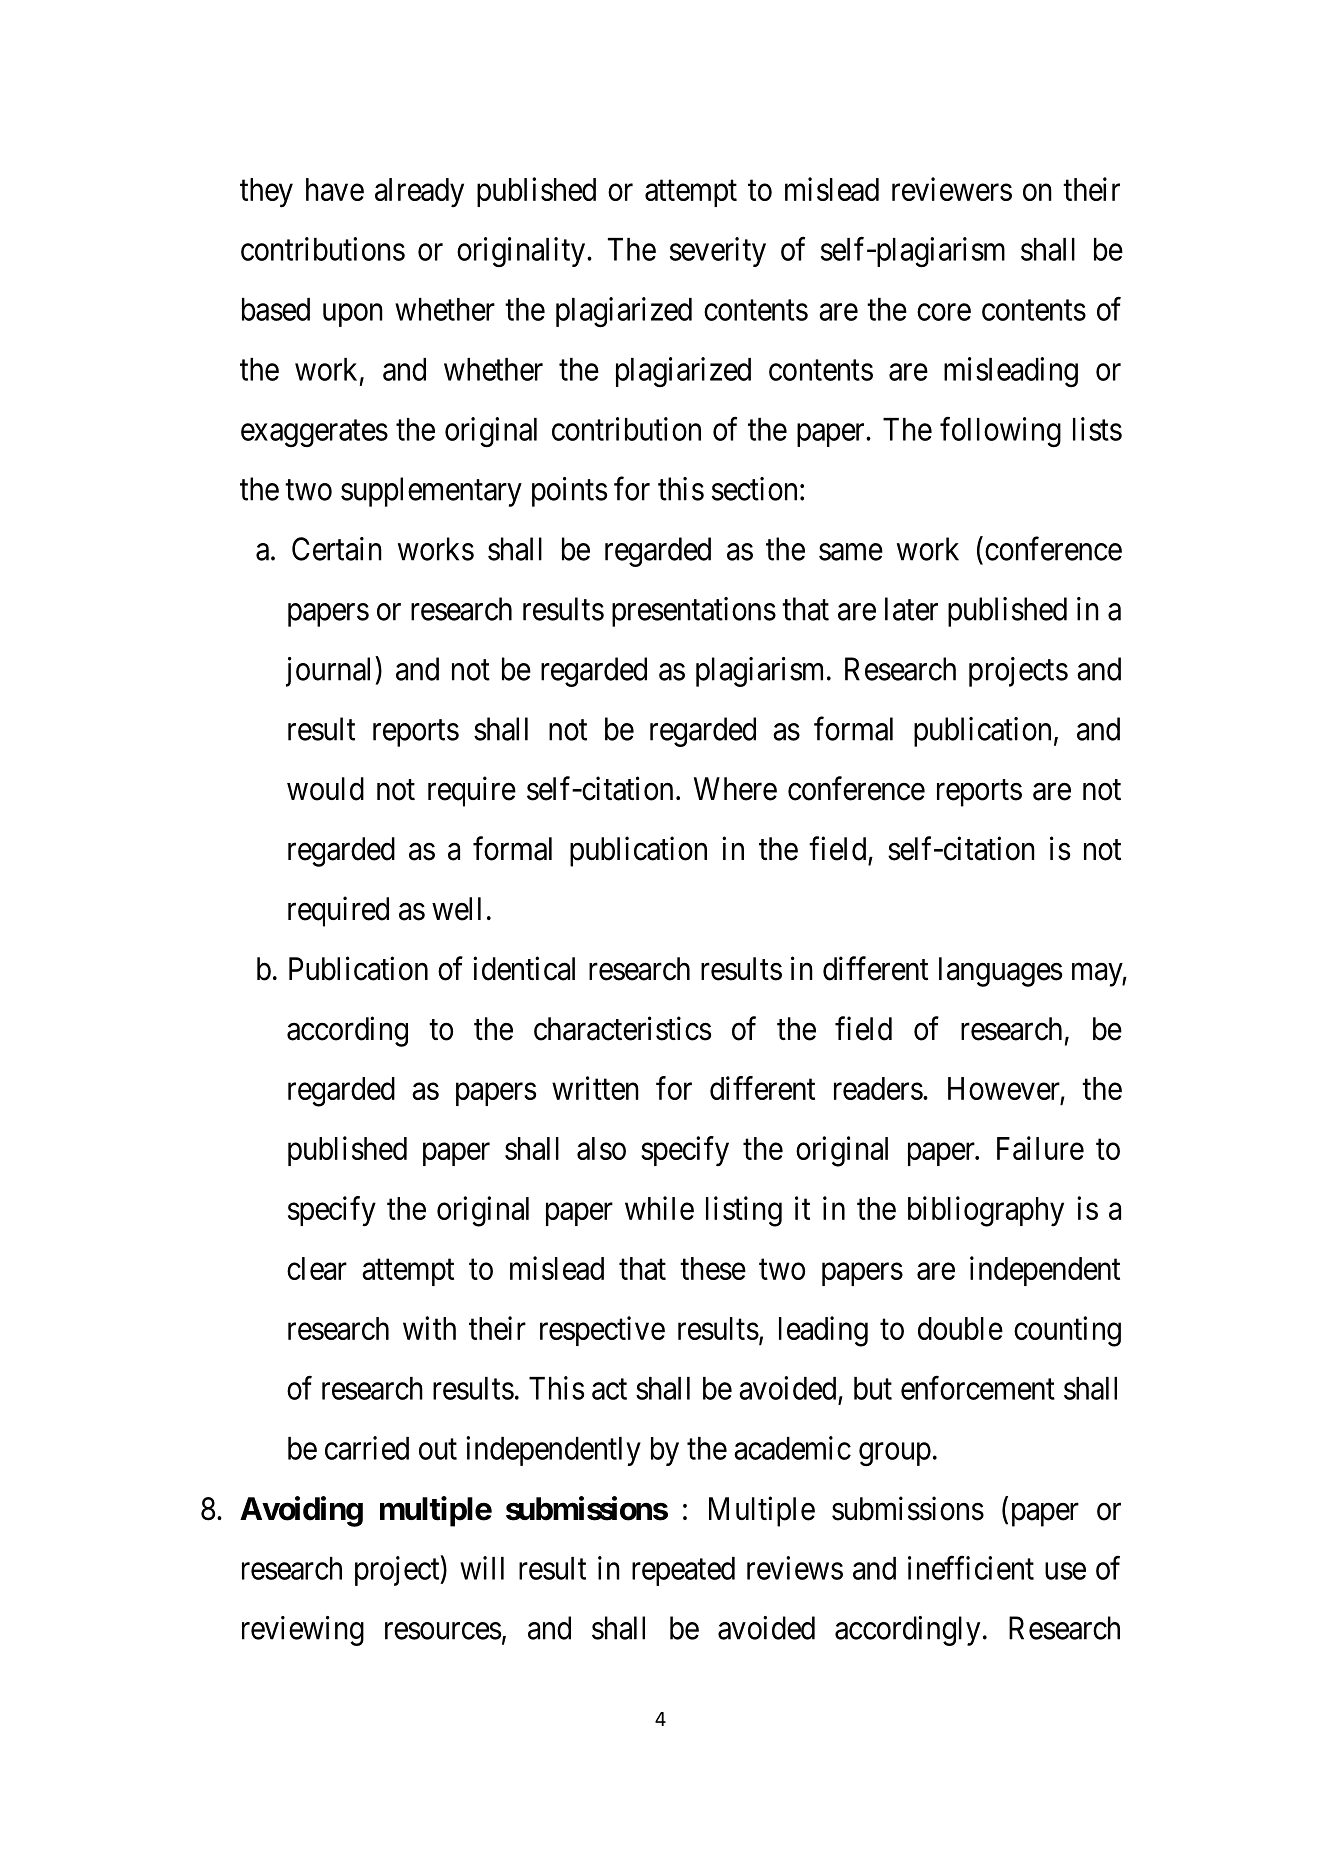  Describe the element at coordinates (659, 1208) in the document. I see `while` at that location.
